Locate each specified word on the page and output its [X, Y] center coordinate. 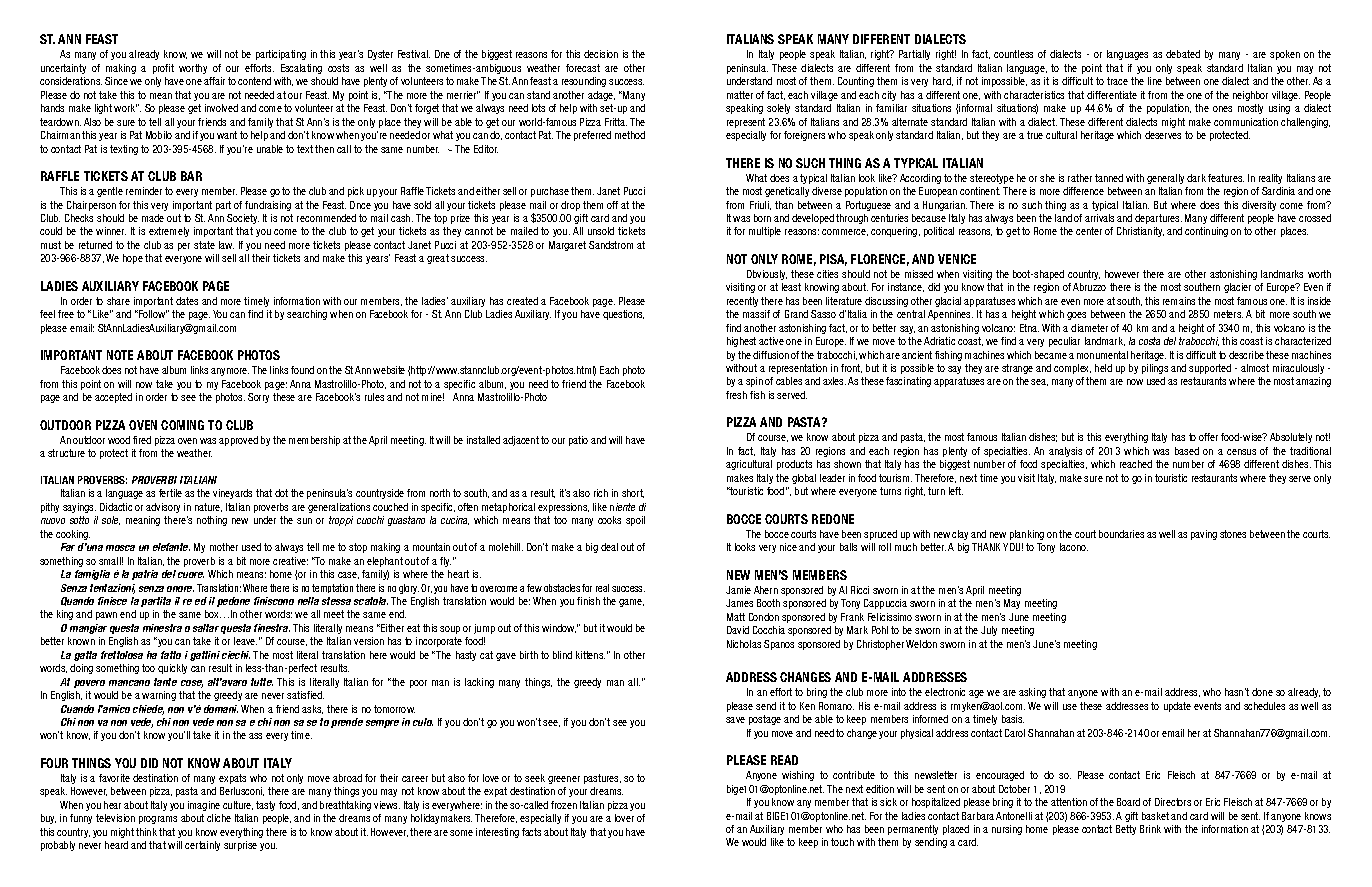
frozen [564, 805]
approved [238, 441]
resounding [584, 82]
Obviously [767, 275]
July [989, 631]
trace [1117, 81]
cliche [219, 818]
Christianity [1140, 232]
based [1187, 451]
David [738, 630]
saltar [206, 628]
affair [214, 81]
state [204, 245]
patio [578, 441]
